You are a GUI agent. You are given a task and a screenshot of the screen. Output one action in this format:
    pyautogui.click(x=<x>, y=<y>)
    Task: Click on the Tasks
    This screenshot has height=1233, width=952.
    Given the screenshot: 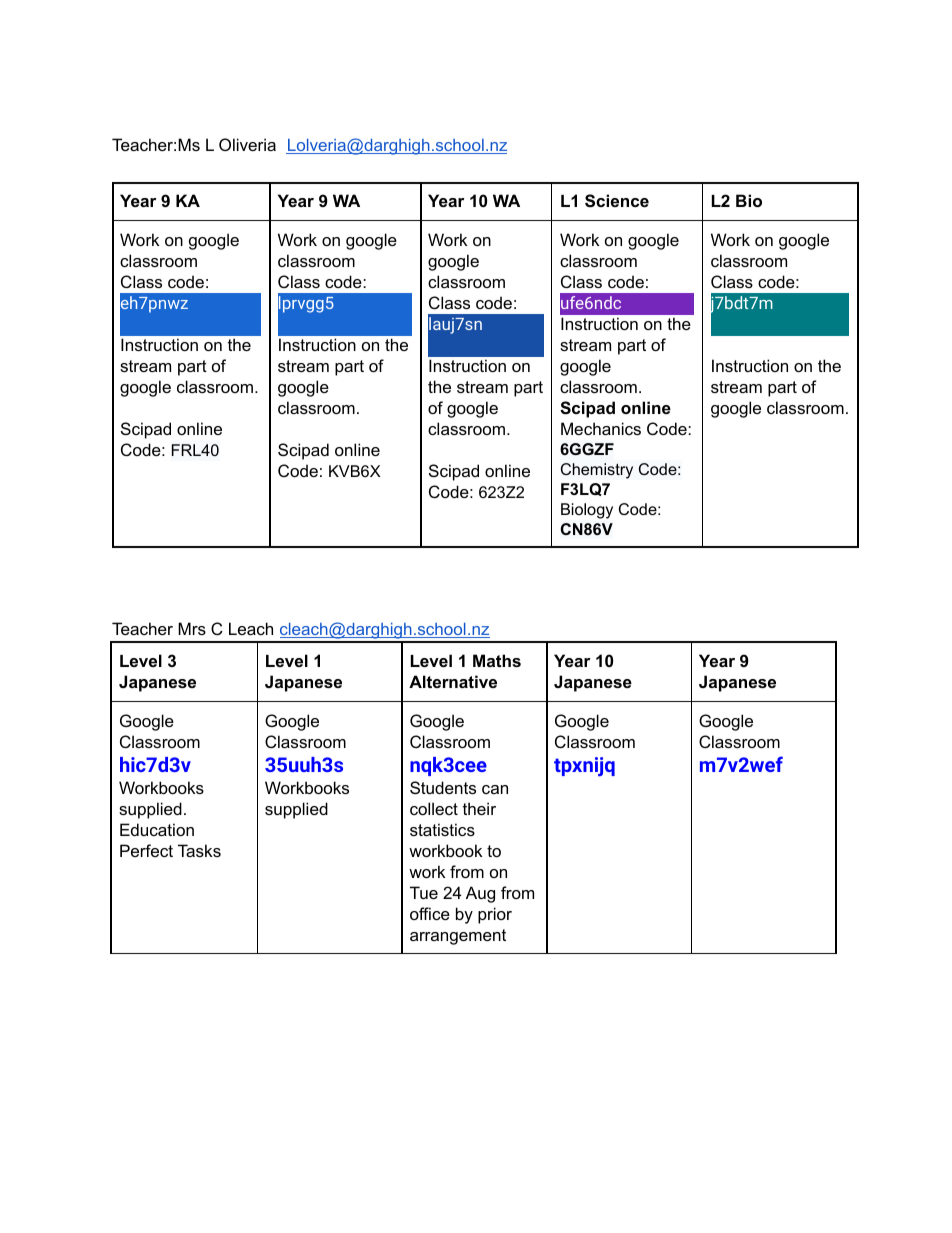 What is the action you would take?
    pyautogui.click(x=199, y=850)
